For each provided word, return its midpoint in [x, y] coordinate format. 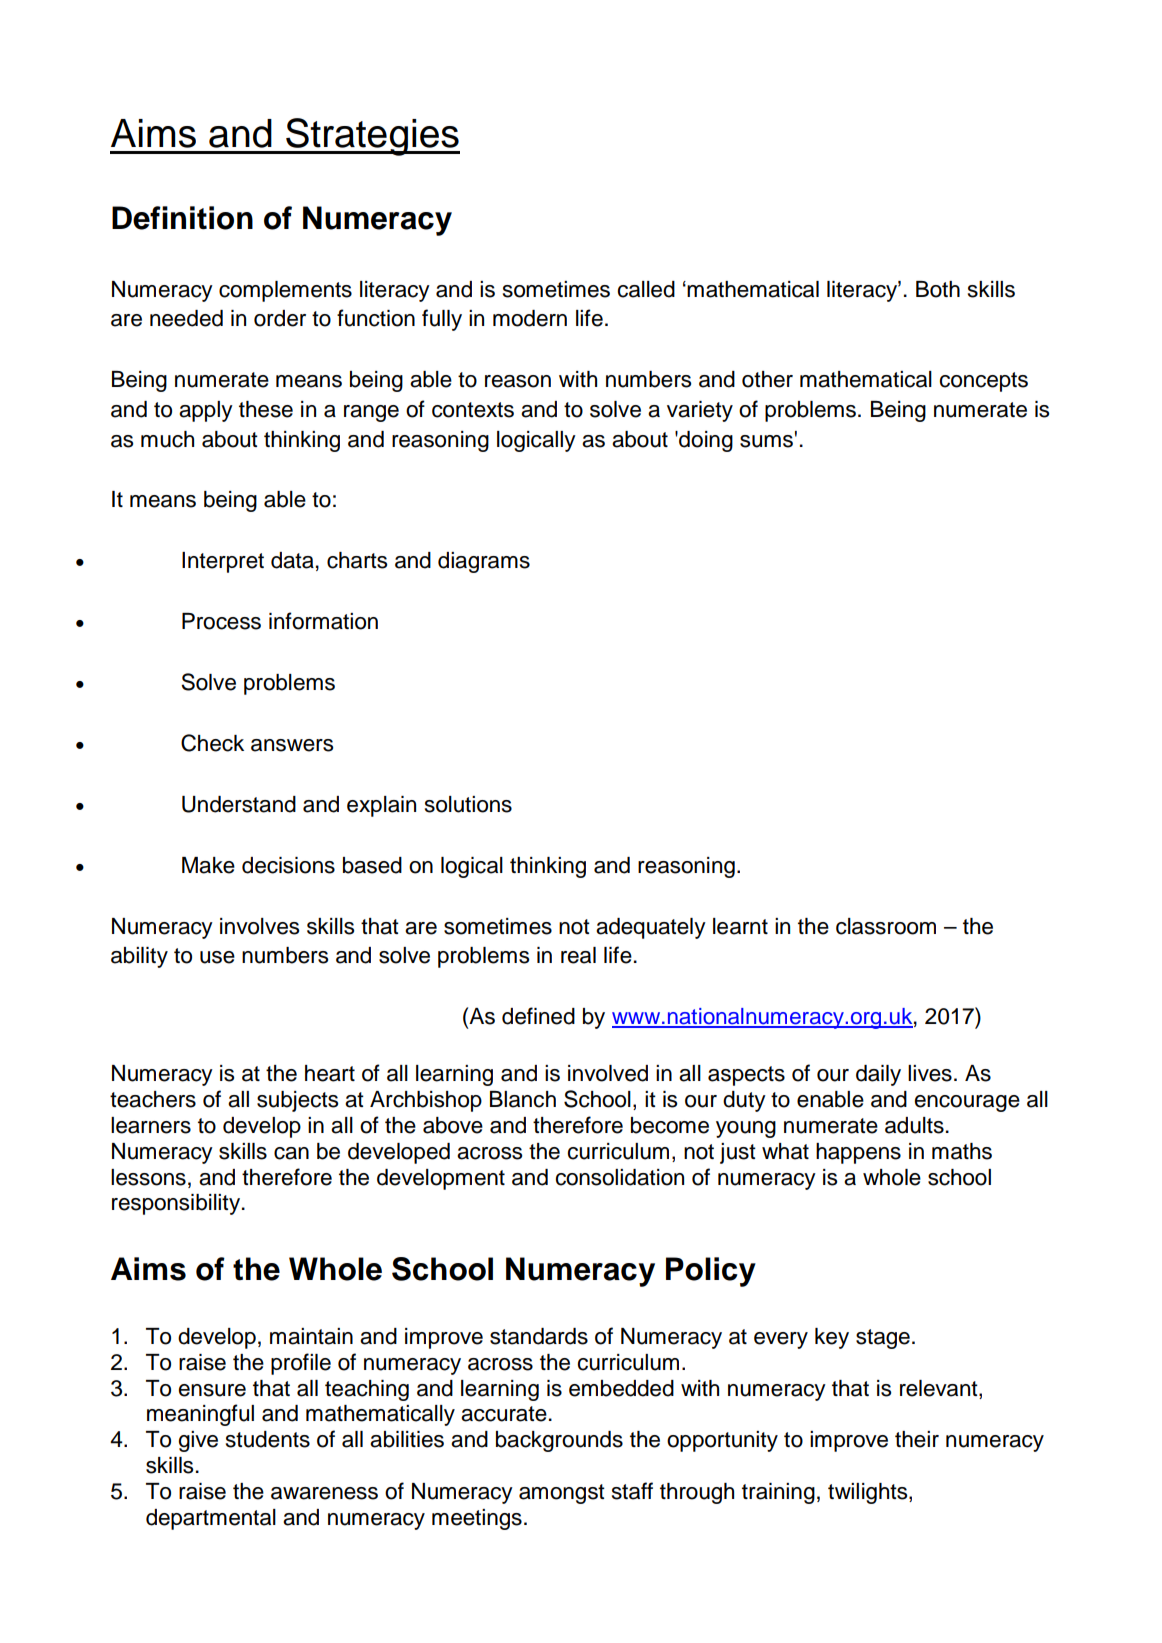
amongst [562, 1494]
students [268, 1439]
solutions [468, 804]
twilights [869, 1493]
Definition [182, 218]
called [646, 289]
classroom [886, 926]
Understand [239, 804]
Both [938, 289]
